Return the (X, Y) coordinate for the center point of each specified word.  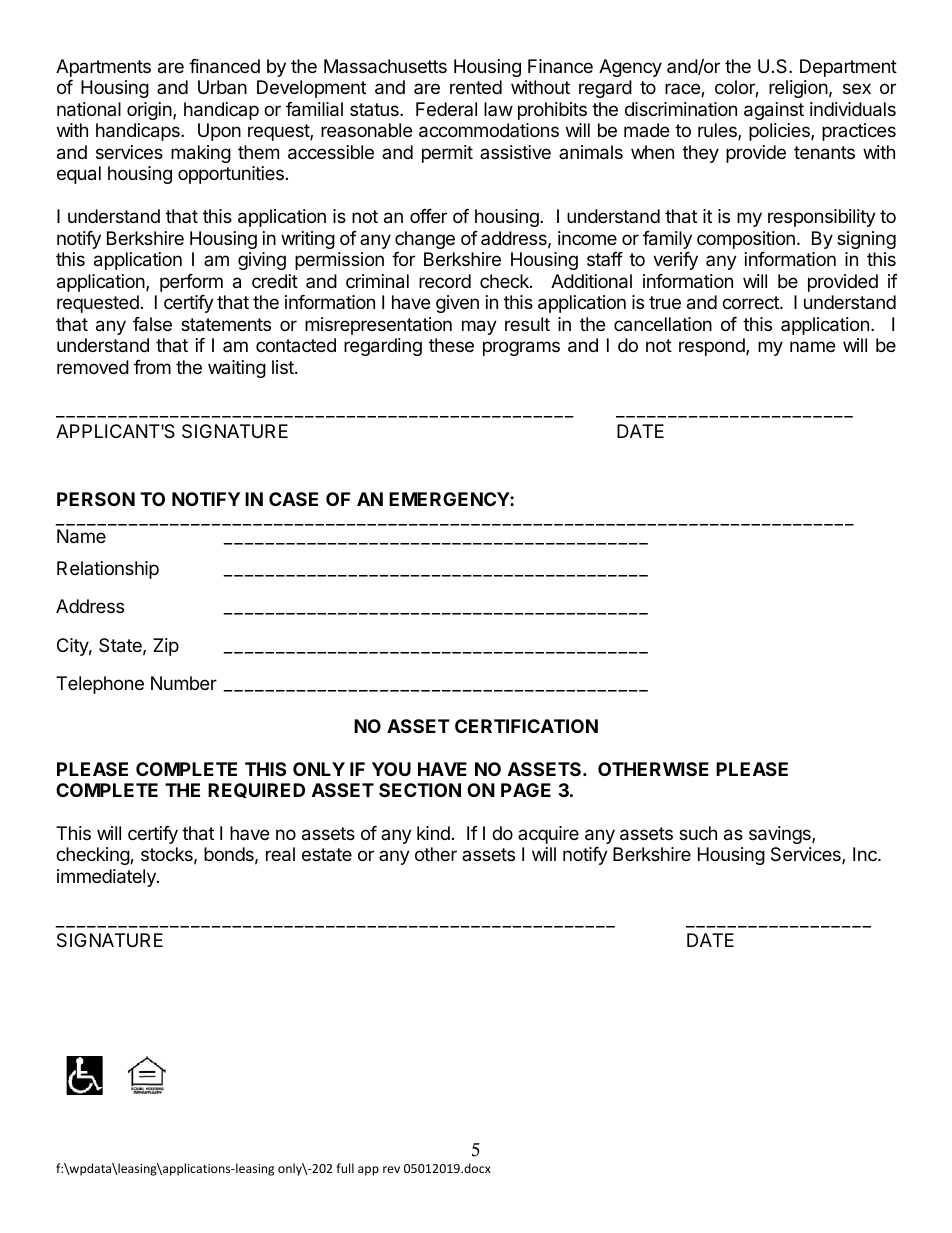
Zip (166, 647)
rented (476, 87)
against (774, 111)
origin (149, 111)
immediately (107, 878)
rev (391, 1169)
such (698, 833)
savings (781, 835)
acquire (548, 835)
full (345, 1168)
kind (433, 833)
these (451, 345)
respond (713, 347)
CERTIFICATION (526, 726)
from (152, 367)
